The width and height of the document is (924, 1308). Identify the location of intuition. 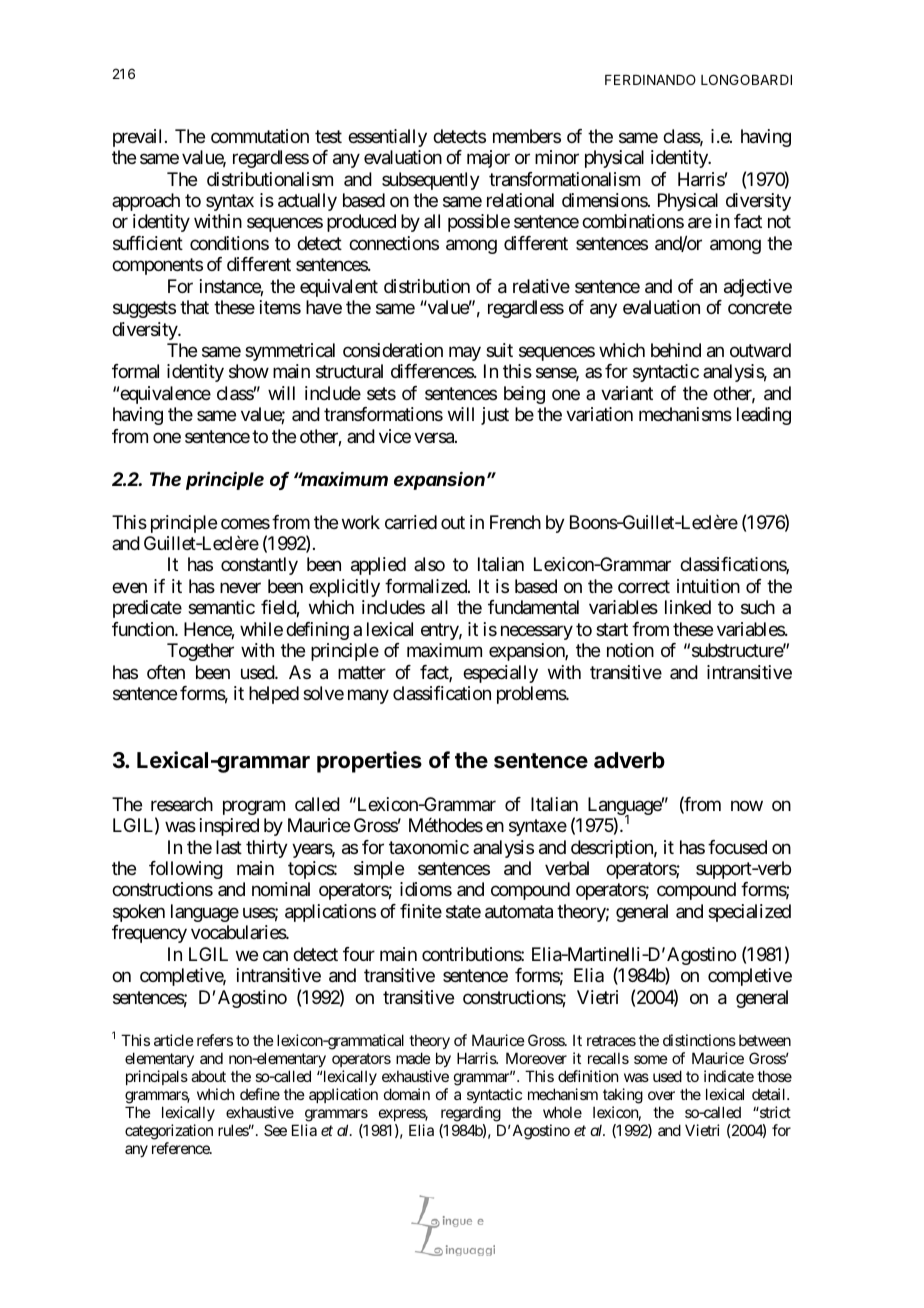
(708, 586).
